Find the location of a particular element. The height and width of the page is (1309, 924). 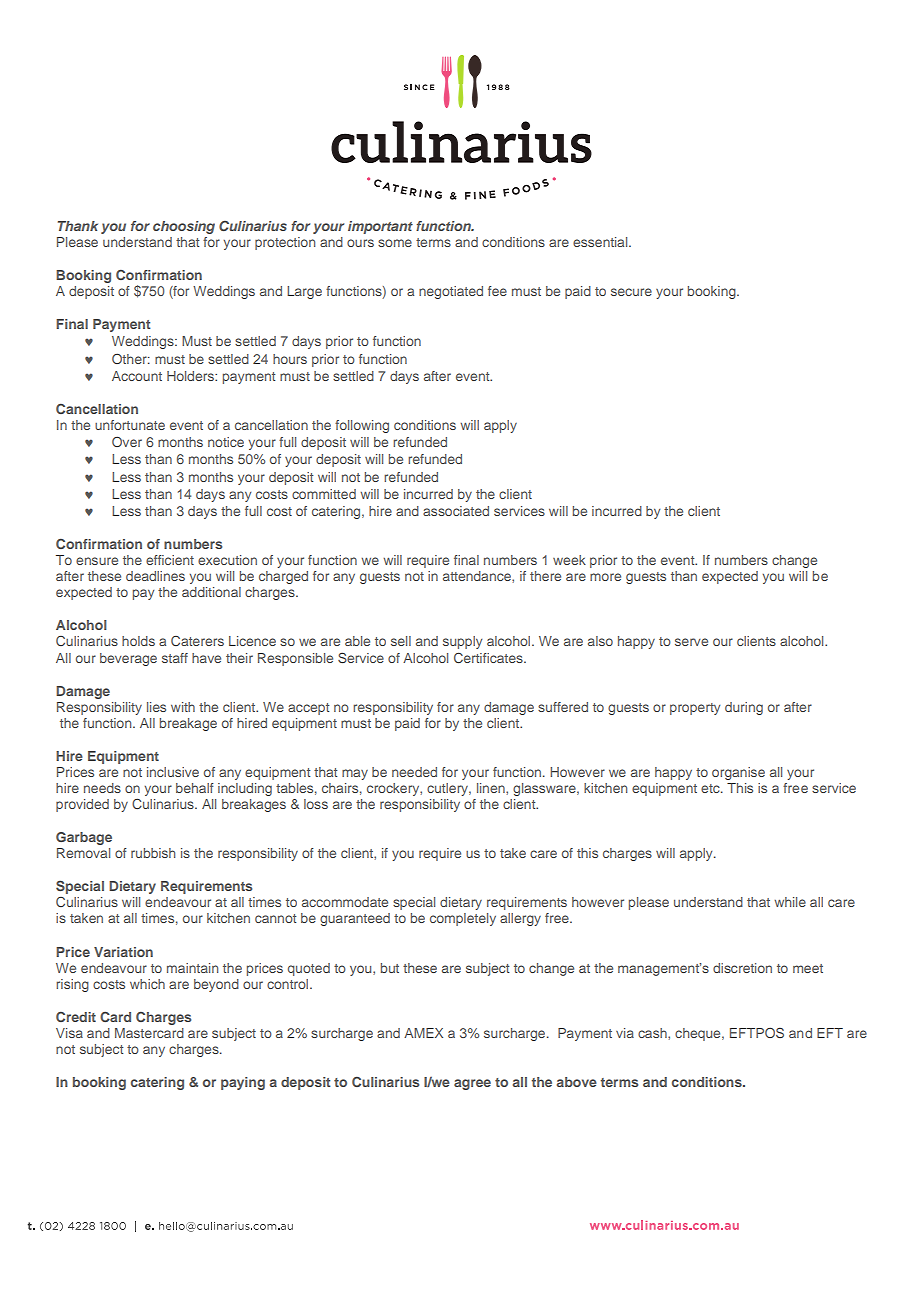

week is located at coordinates (569, 560).
